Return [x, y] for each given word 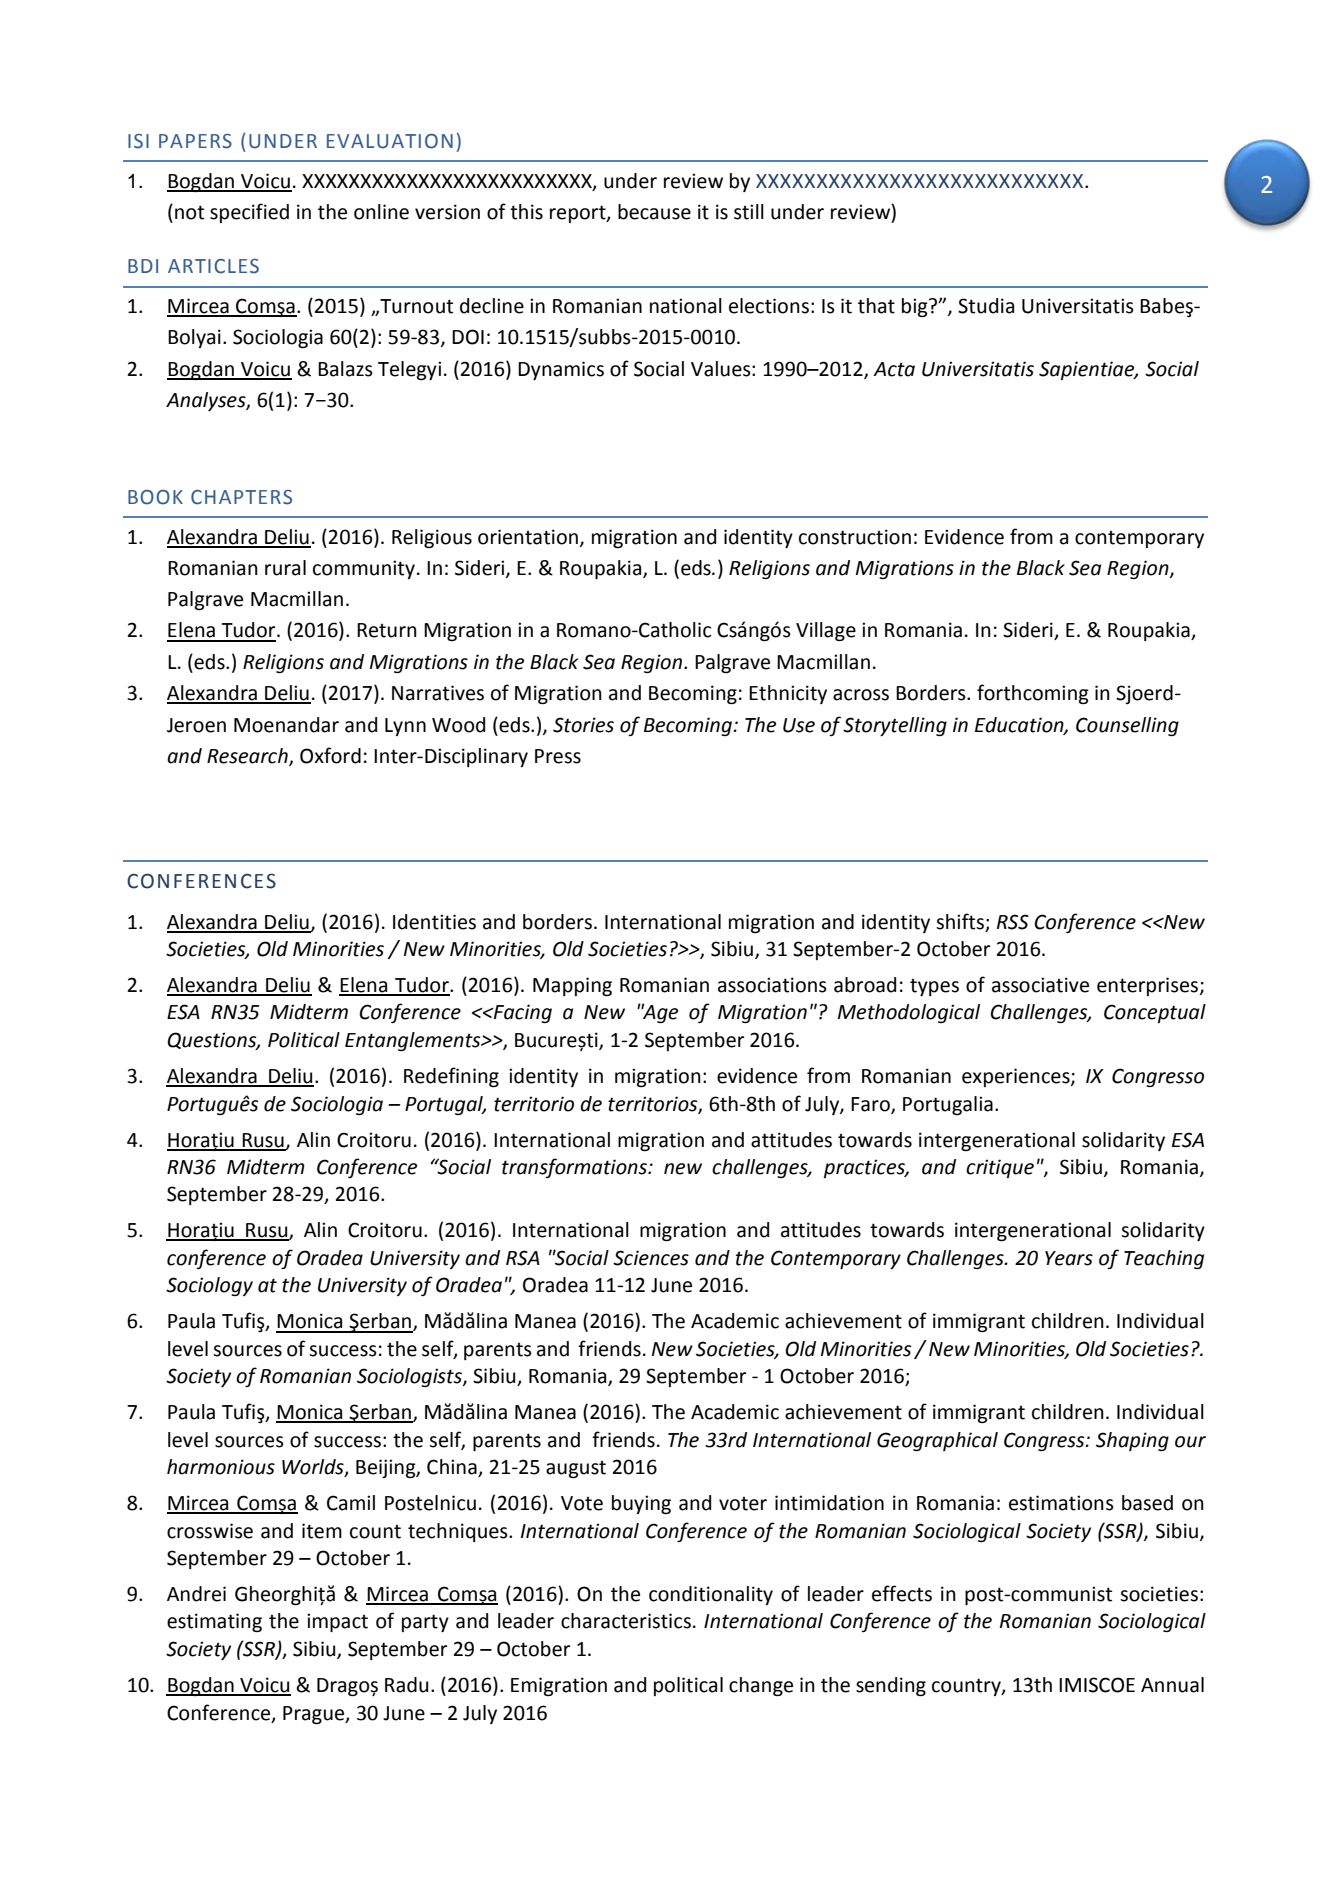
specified [249, 213]
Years [1069, 1258]
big [916, 307]
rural [285, 568]
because [654, 212]
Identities [434, 922]
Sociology [209, 1286]
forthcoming [1033, 694]
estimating [214, 1622]
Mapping [572, 986]
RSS [1013, 922]
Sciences [651, 1258]
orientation [528, 537]
